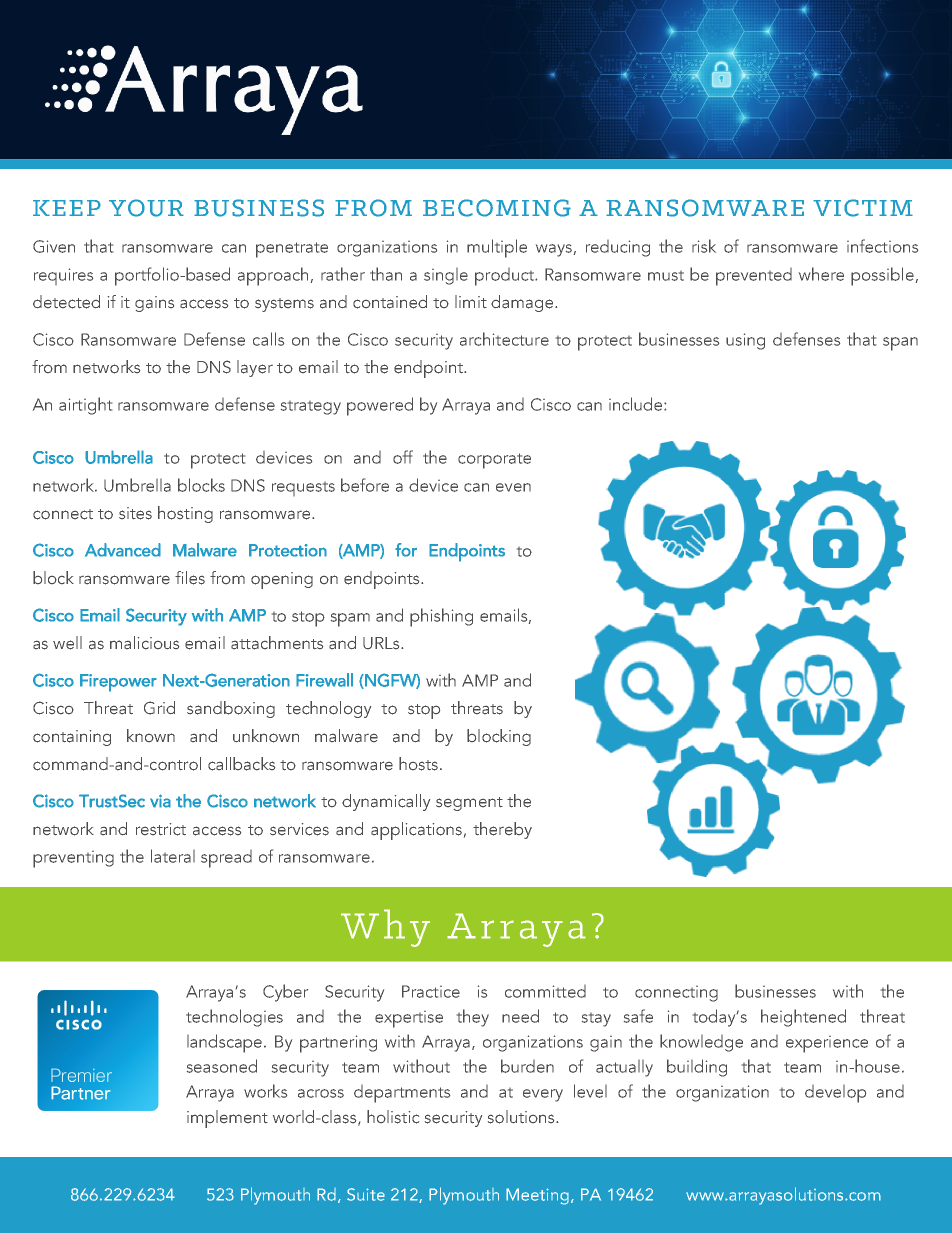 This screenshot has height=1233, width=952. What do you see at coordinates (803, 1018) in the screenshot?
I see `heightened` at bounding box center [803, 1018].
